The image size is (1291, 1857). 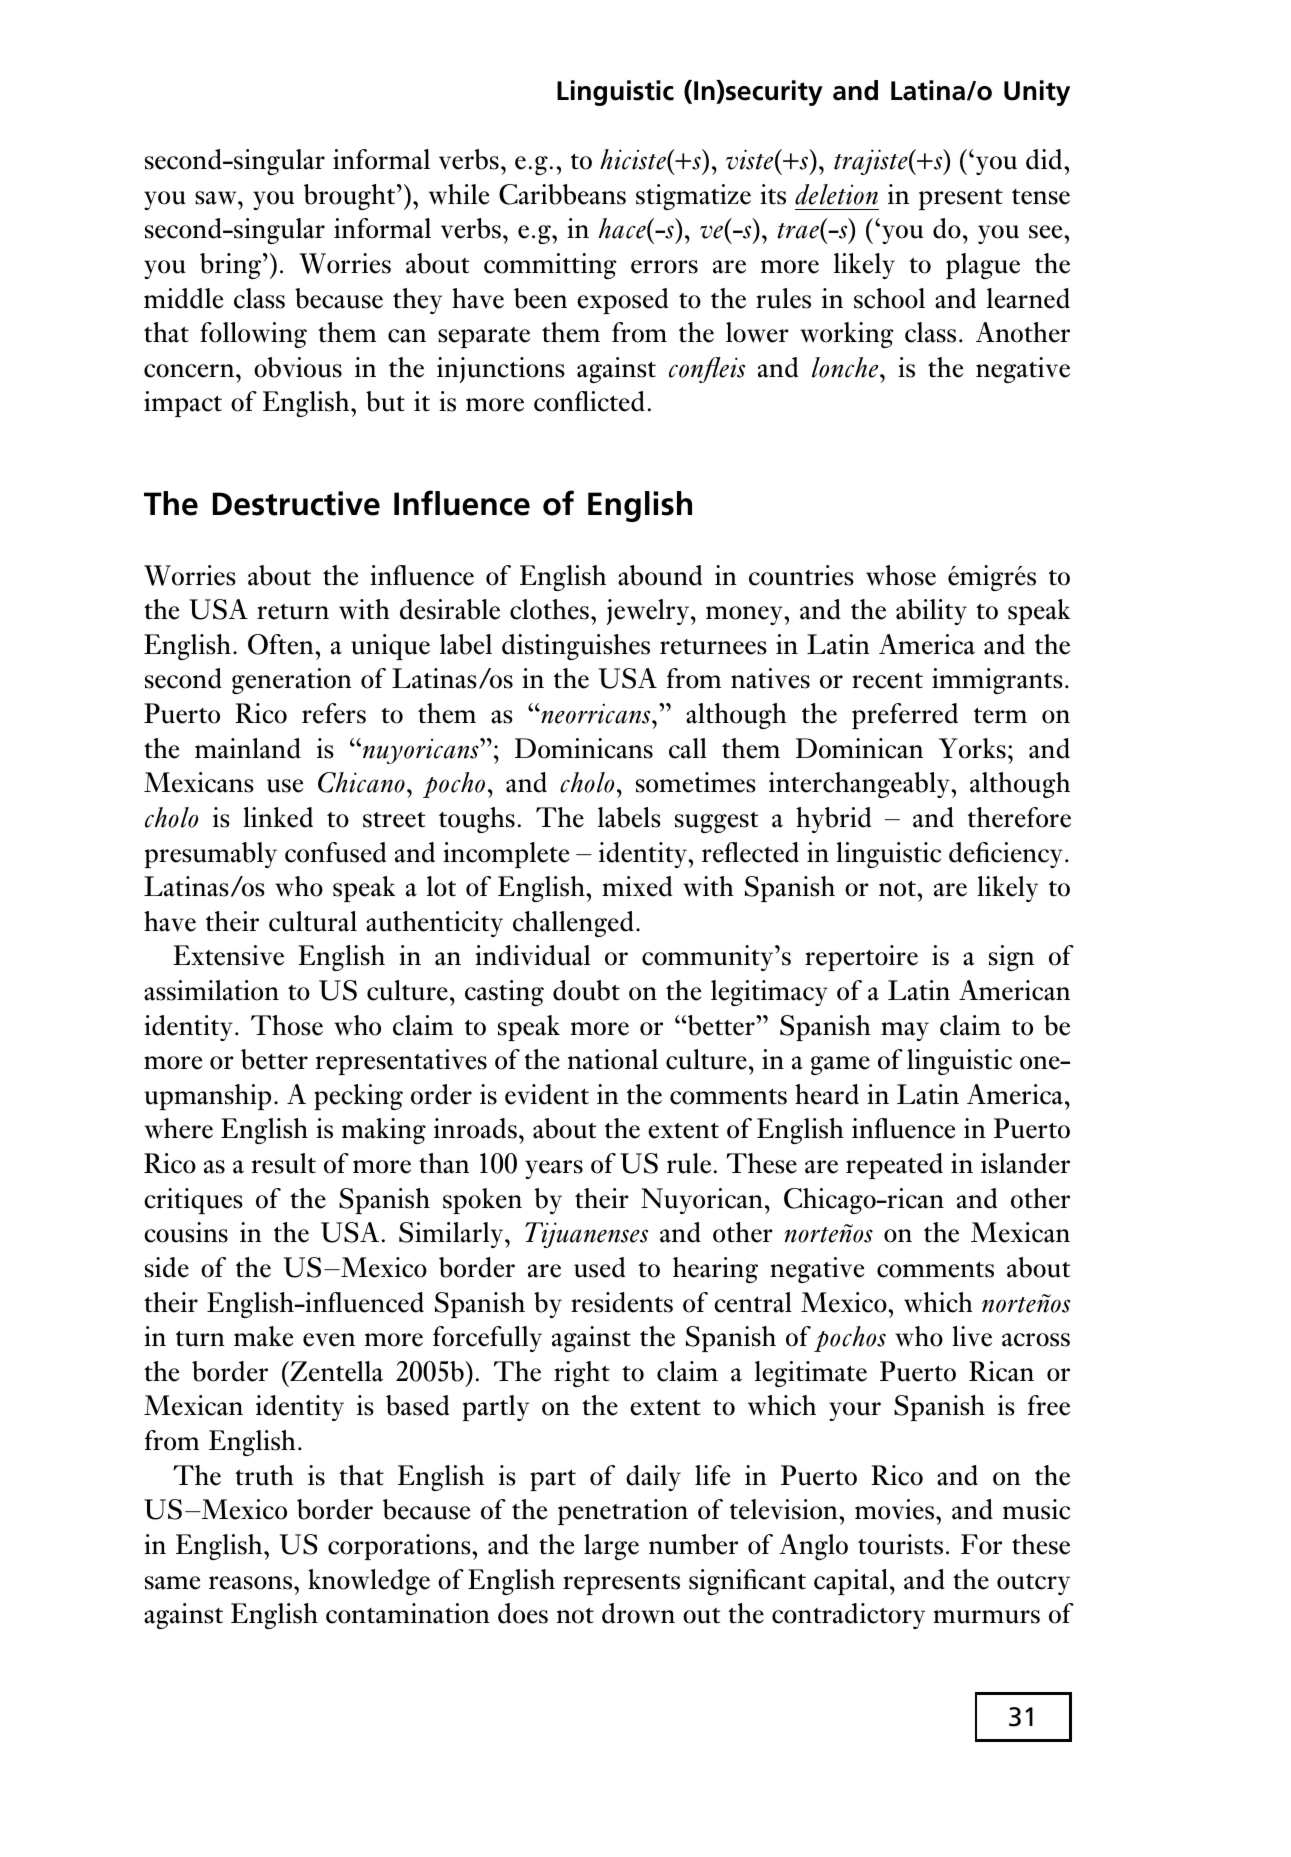 I want to click on reasons, so click(x=252, y=1583).
